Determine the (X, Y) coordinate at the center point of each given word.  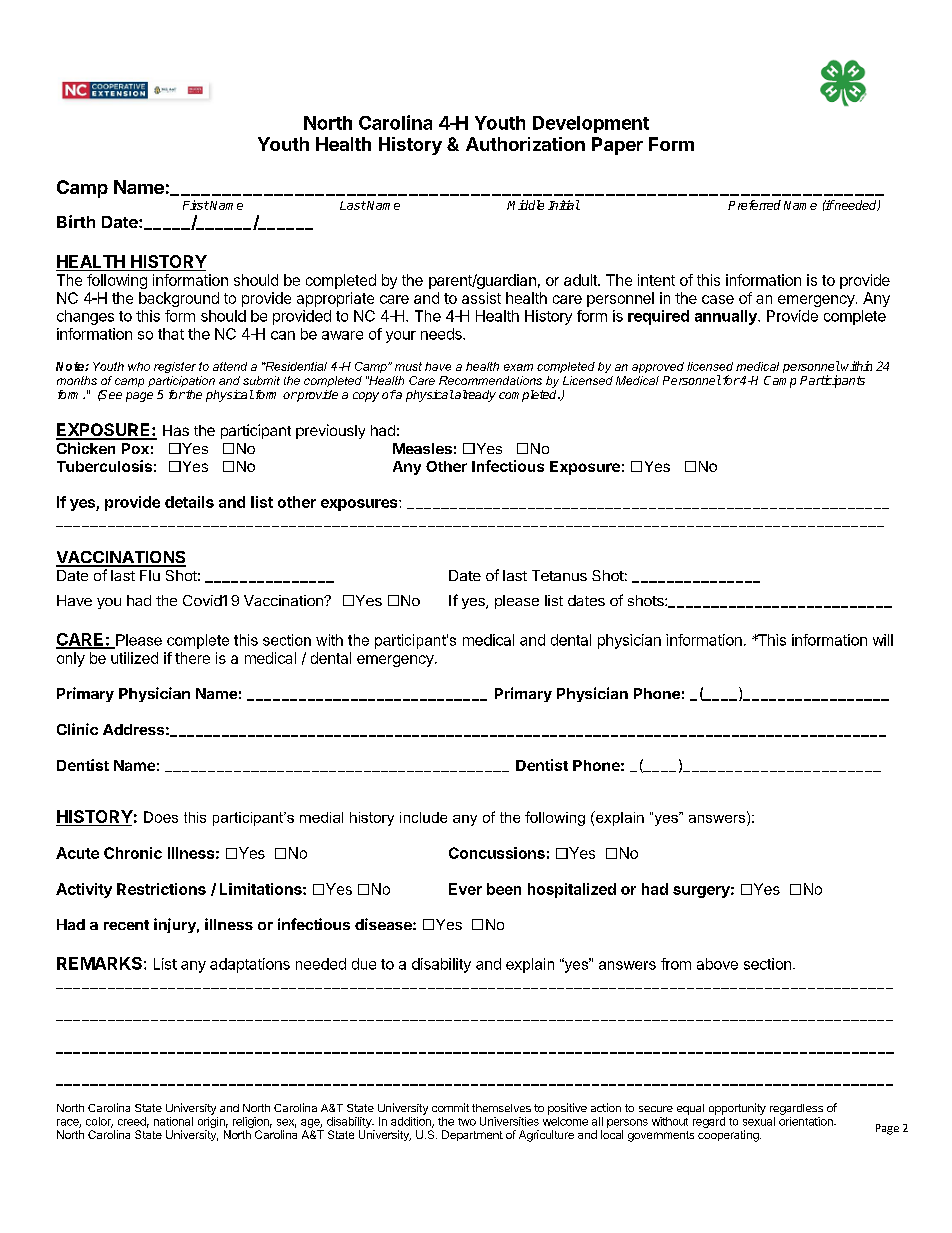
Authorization (525, 144)
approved (658, 367)
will (883, 640)
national (173, 1121)
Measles (422, 448)
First (196, 205)
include (423, 817)
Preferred (754, 205)
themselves (501, 1108)
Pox (135, 448)
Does (161, 817)
